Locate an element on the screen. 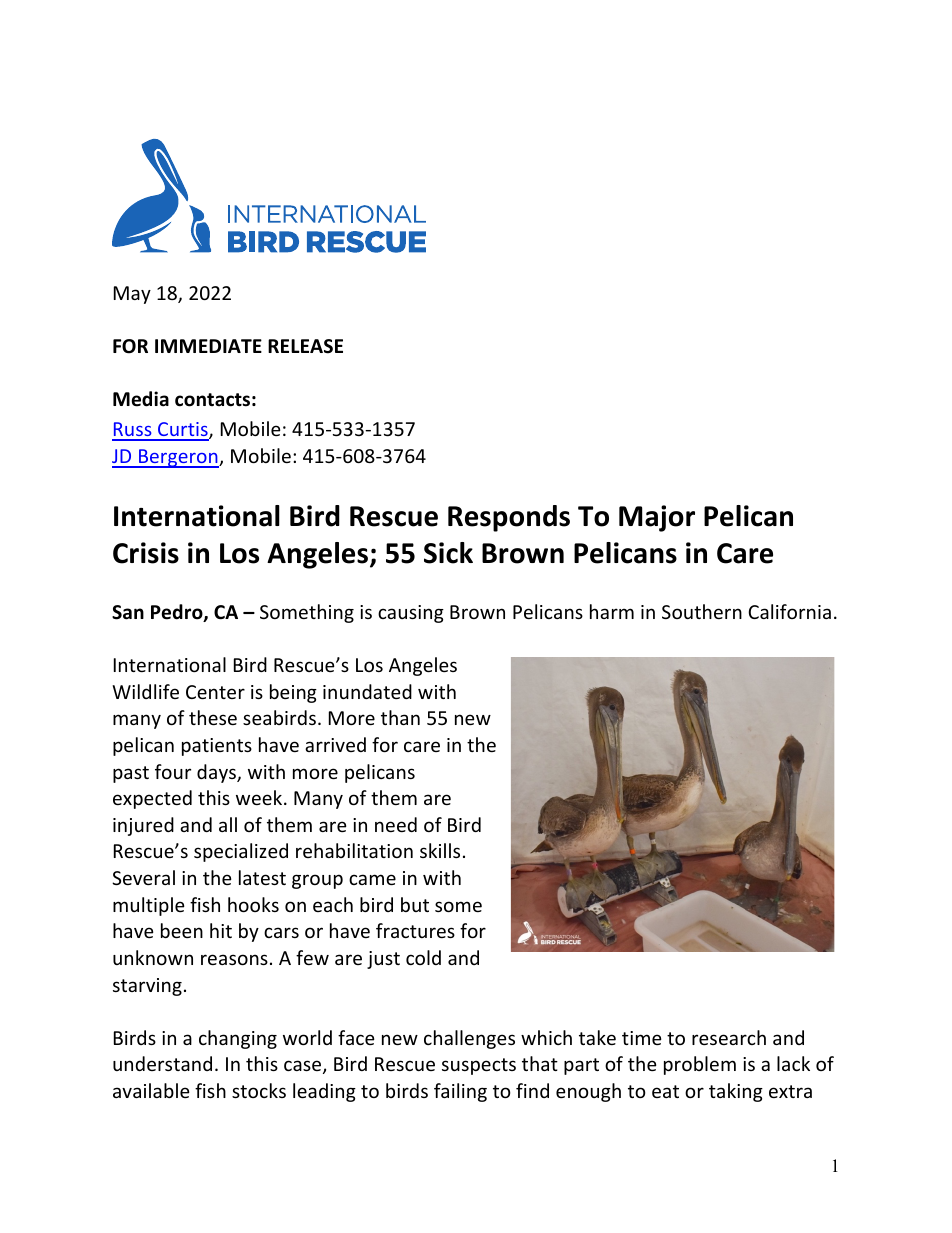 The image size is (952, 1233). skills is located at coordinates (440, 850).
